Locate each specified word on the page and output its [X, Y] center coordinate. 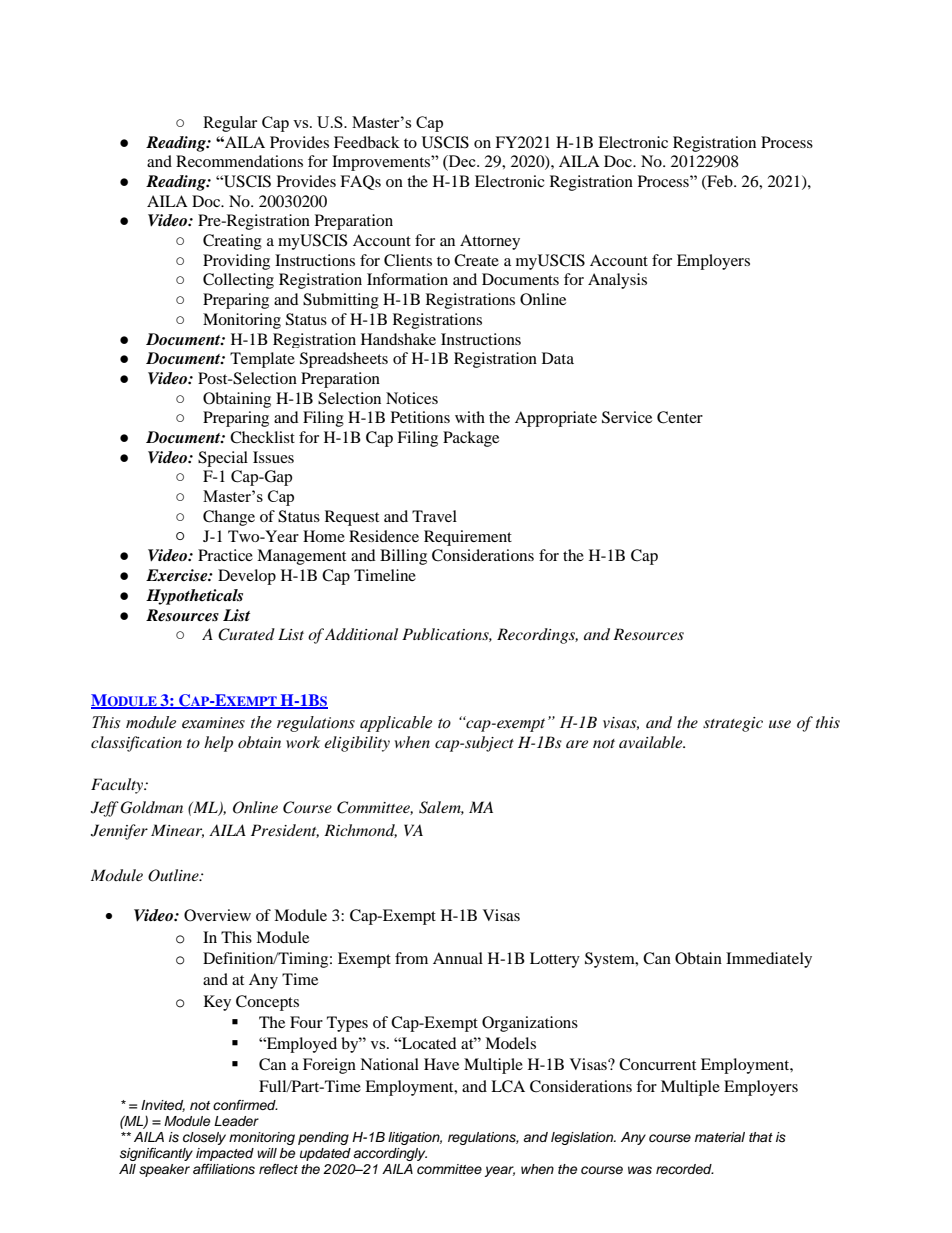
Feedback [367, 142]
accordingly [390, 1154]
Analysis [617, 281]
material [720, 1137]
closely [204, 1138]
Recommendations [239, 161]
